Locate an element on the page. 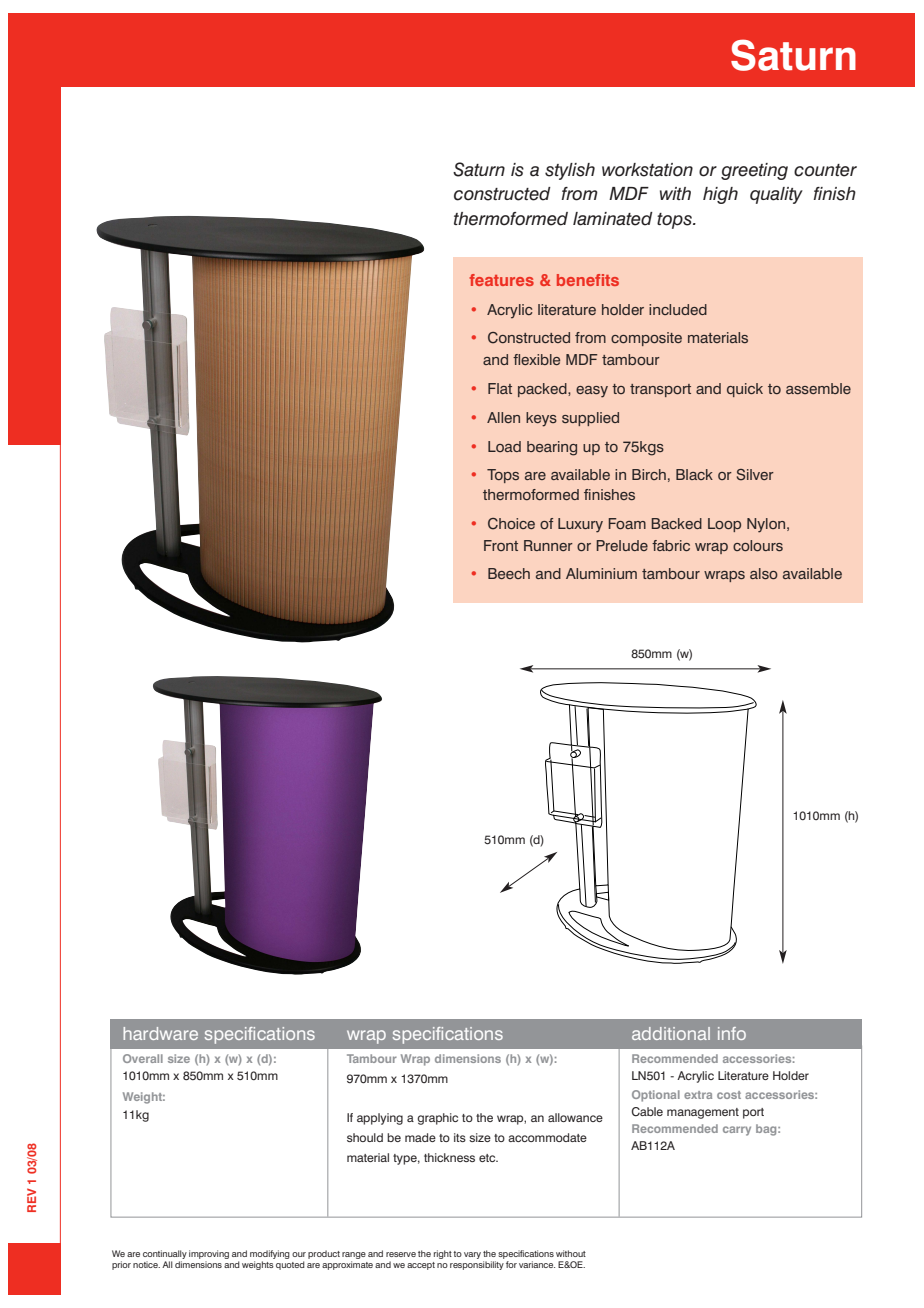 The width and height of the image is (924, 1308). also is located at coordinates (764, 574).
